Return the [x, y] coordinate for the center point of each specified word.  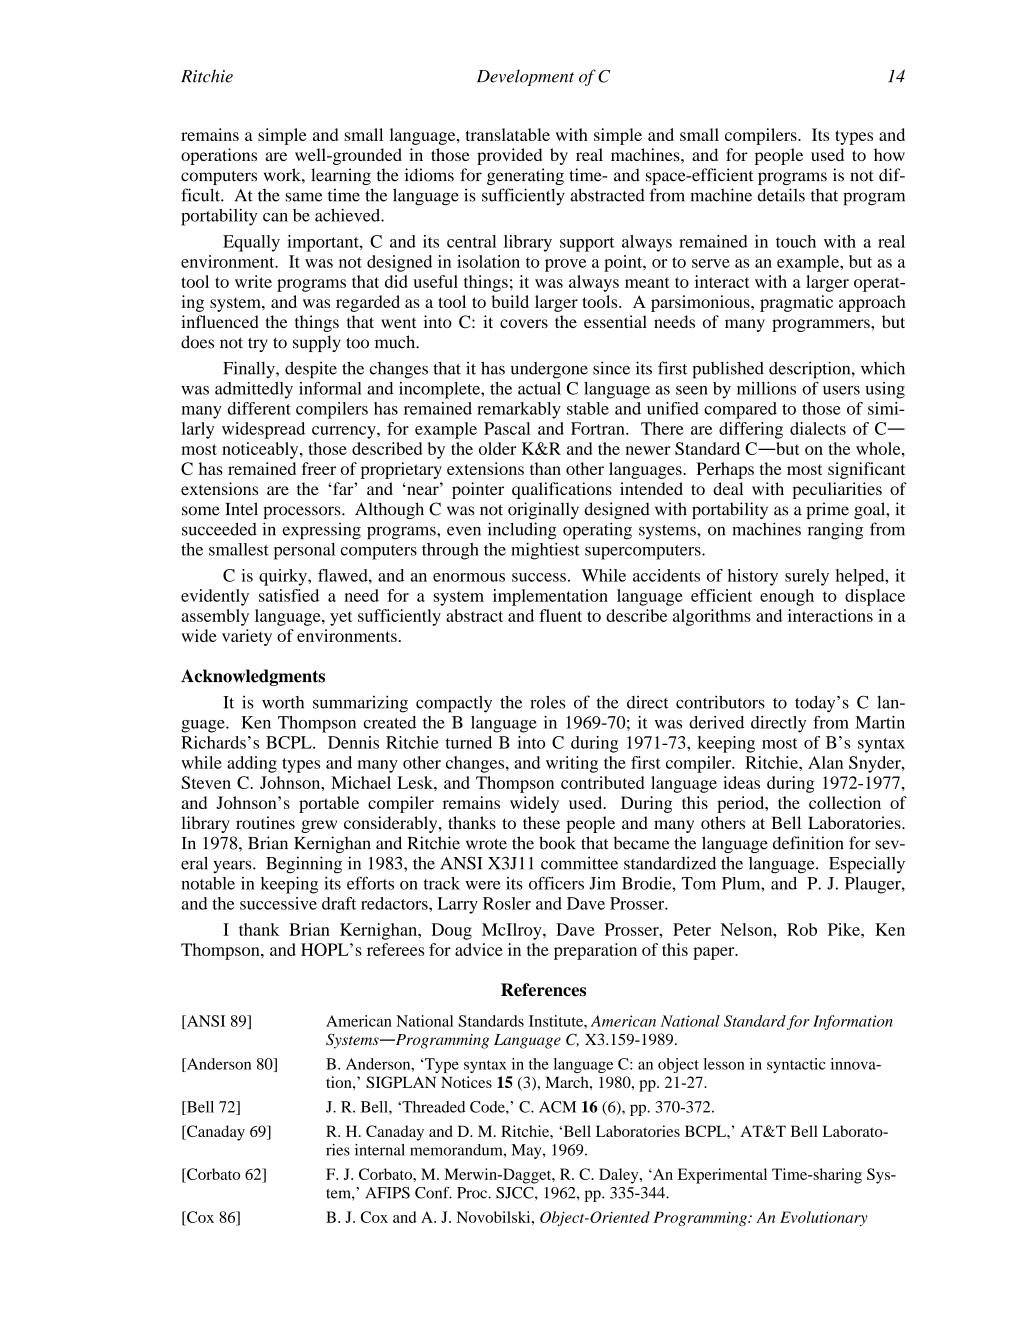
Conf [433, 1192]
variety [247, 637]
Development [525, 77]
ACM [557, 1107]
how [889, 154]
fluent [560, 615]
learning [341, 176]
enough [787, 597]
